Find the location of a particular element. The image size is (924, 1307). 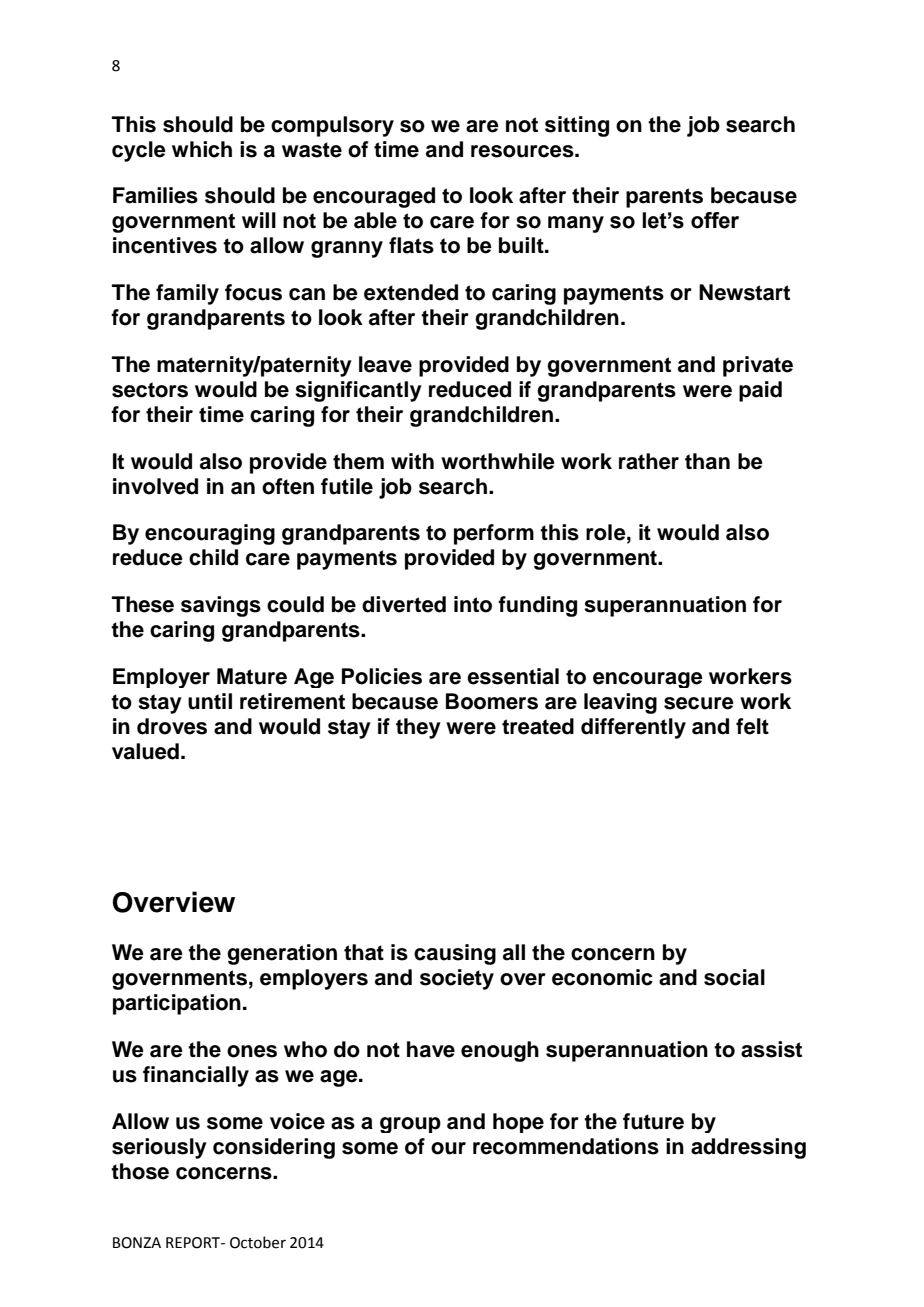

into is located at coordinates (473, 604).
